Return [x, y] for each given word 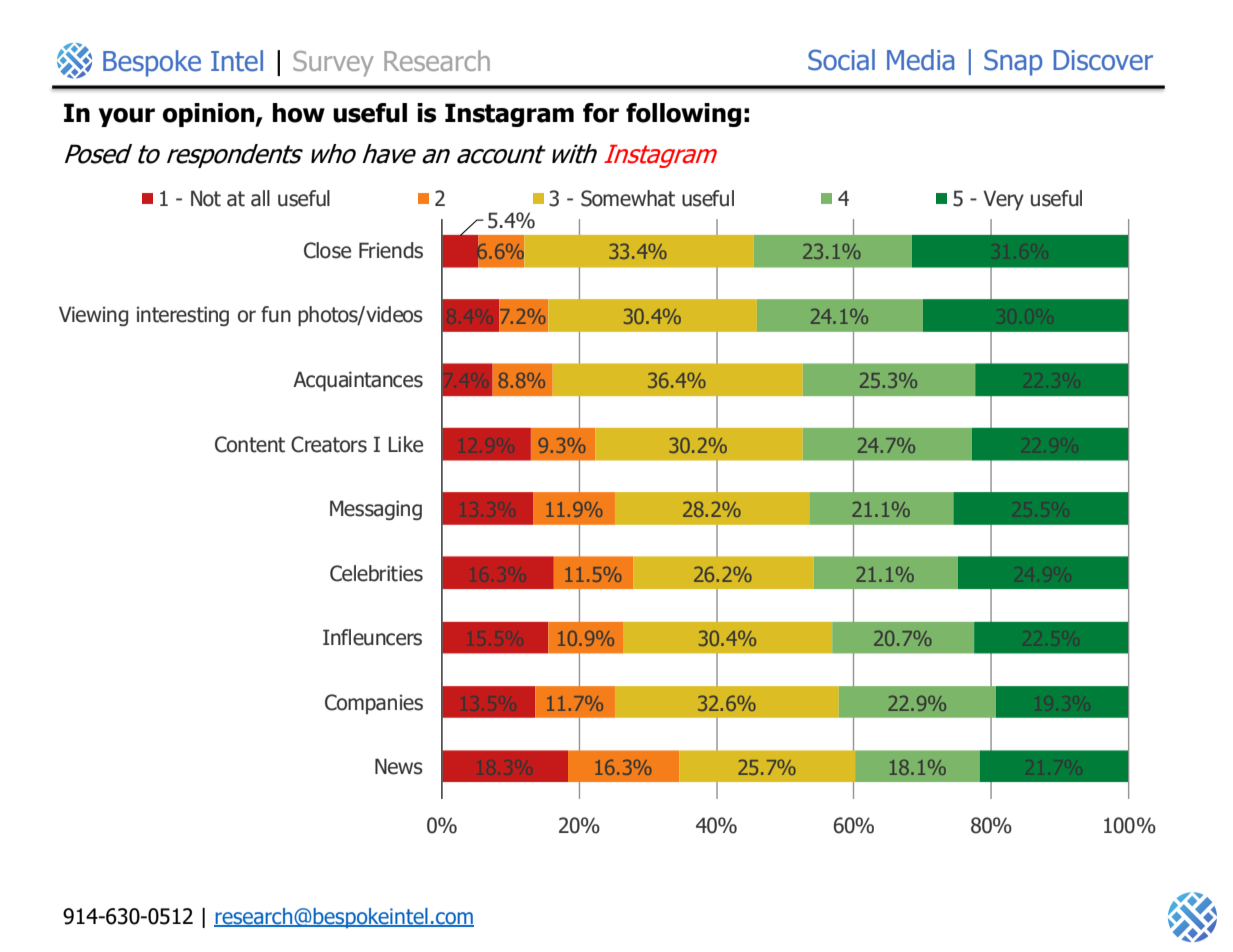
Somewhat [628, 198]
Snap [1013, 62]
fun [276, 314]
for [601, 113]
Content [250, 444]
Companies [374, 704]
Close [327, 250]
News [399, 766]
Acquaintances [358, 381]
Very [1003, 200]
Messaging [376, 510]
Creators [329, 444]
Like [405, 444]
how [299, 113]
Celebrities [376, 573]
